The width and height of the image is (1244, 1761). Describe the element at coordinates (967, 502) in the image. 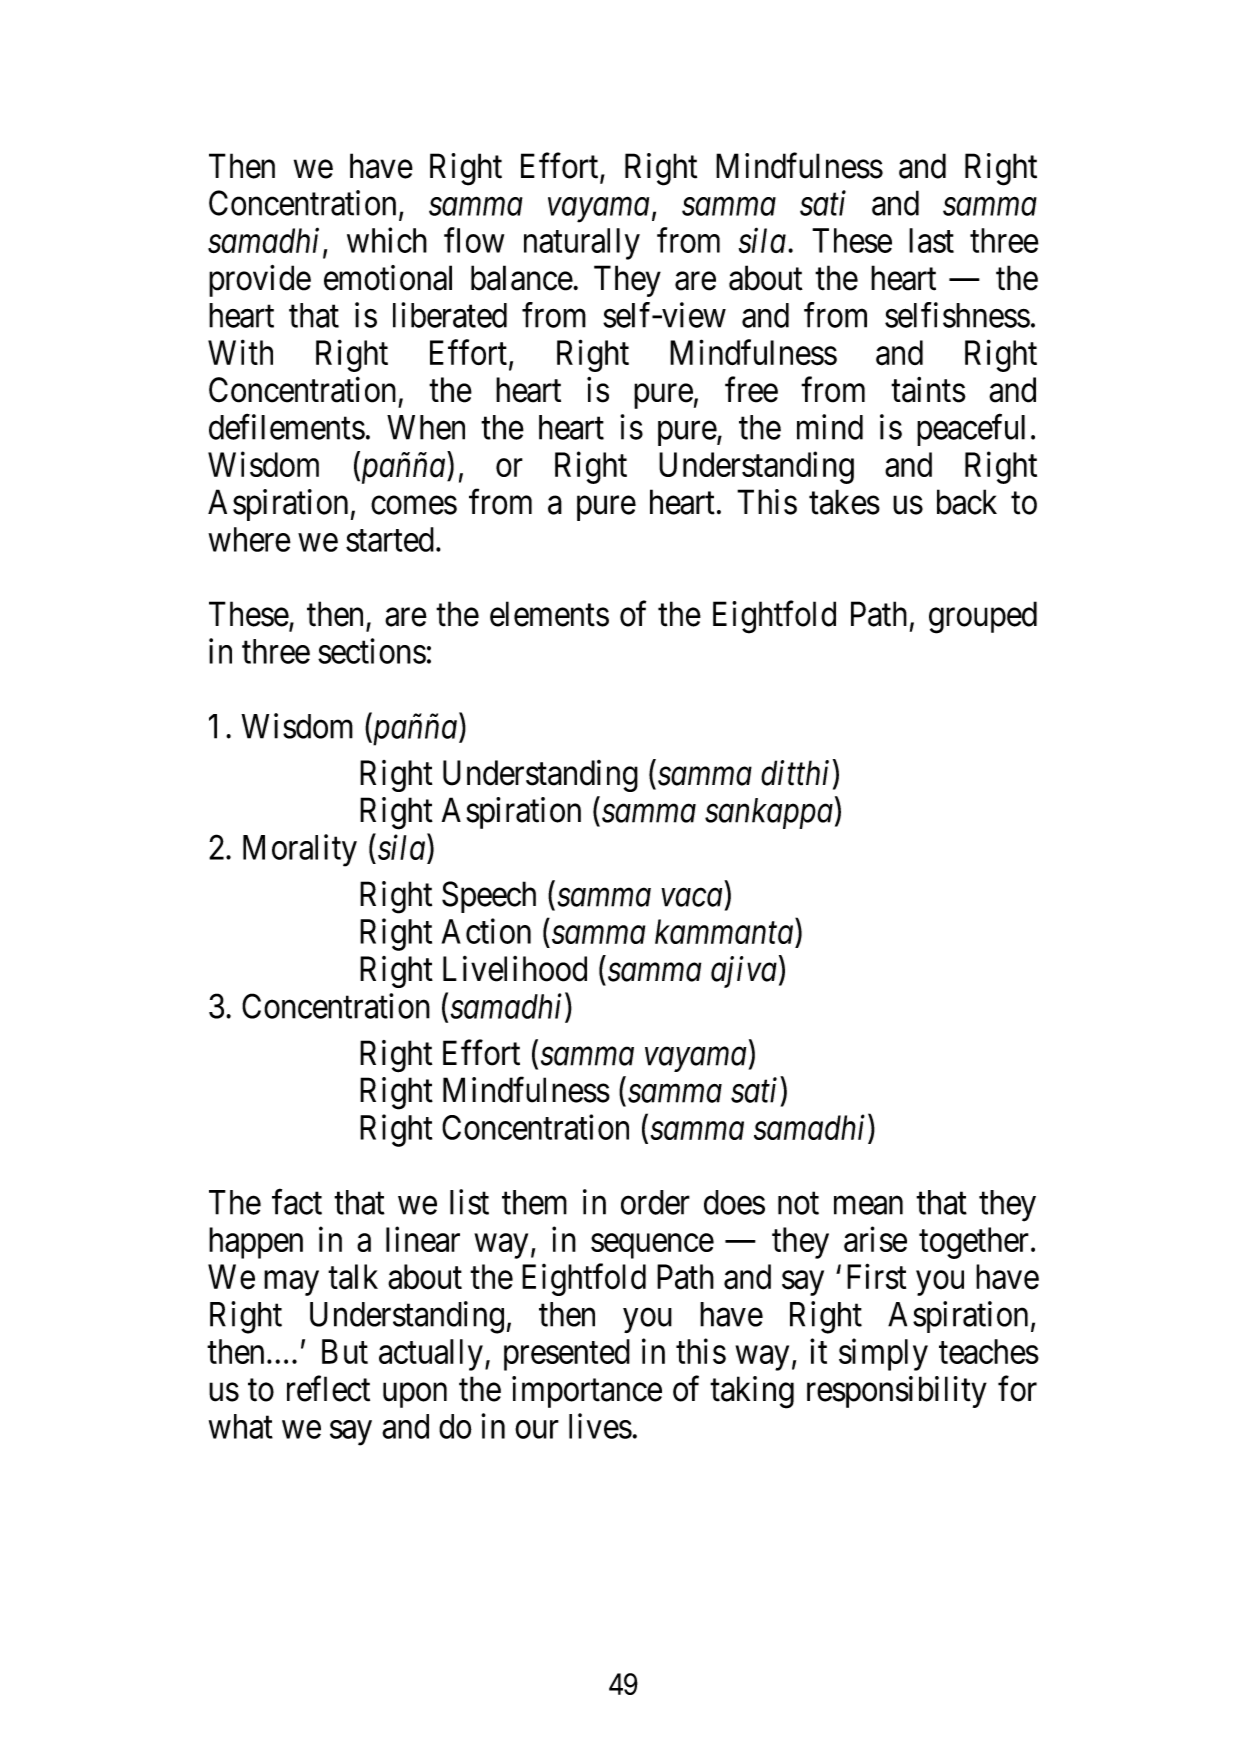

I see `back` at that location.
